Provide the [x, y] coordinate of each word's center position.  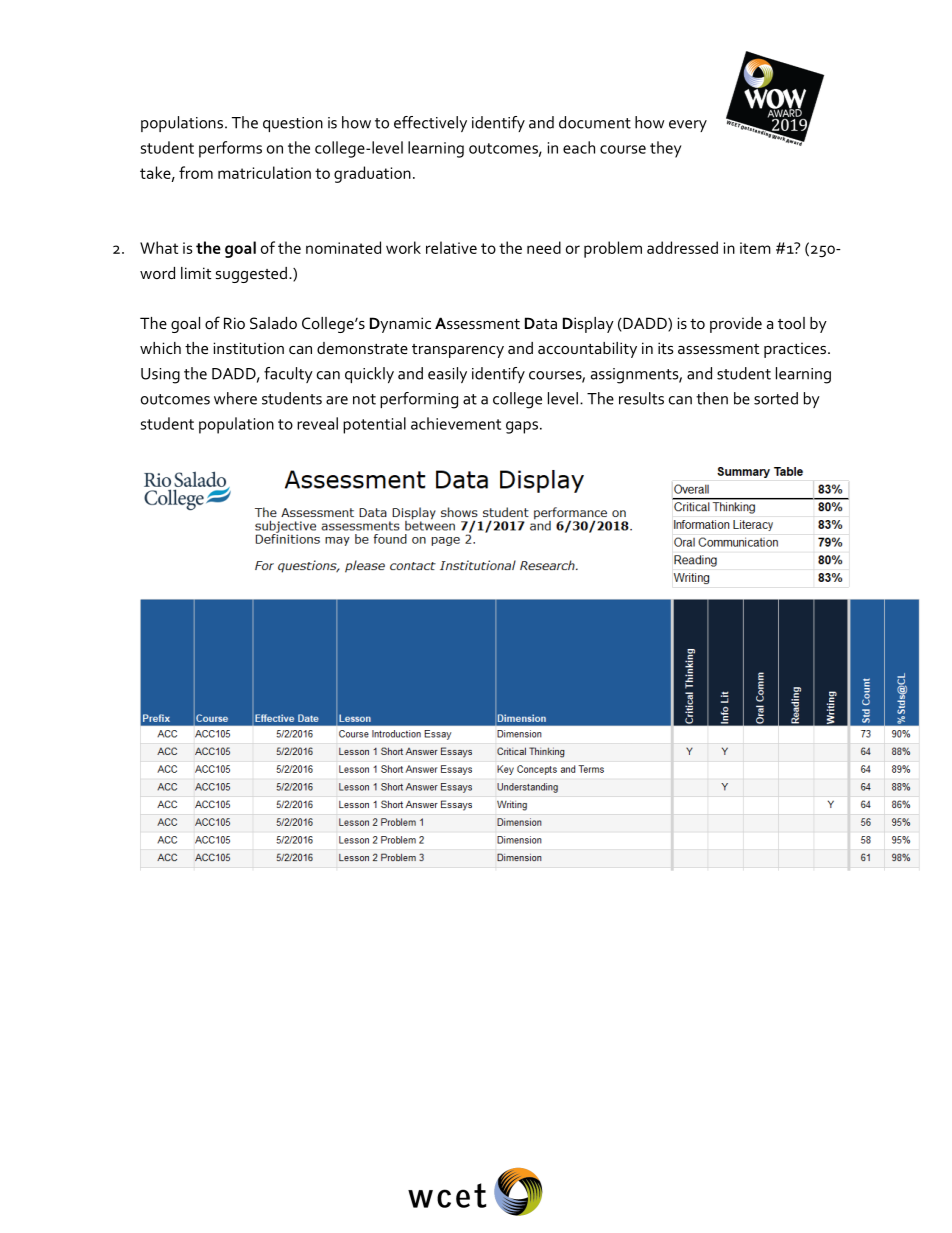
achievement [456, 423]
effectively [430, 124]
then [712, 398]
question [293, 124]
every [688, 126]
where [235, 398]
